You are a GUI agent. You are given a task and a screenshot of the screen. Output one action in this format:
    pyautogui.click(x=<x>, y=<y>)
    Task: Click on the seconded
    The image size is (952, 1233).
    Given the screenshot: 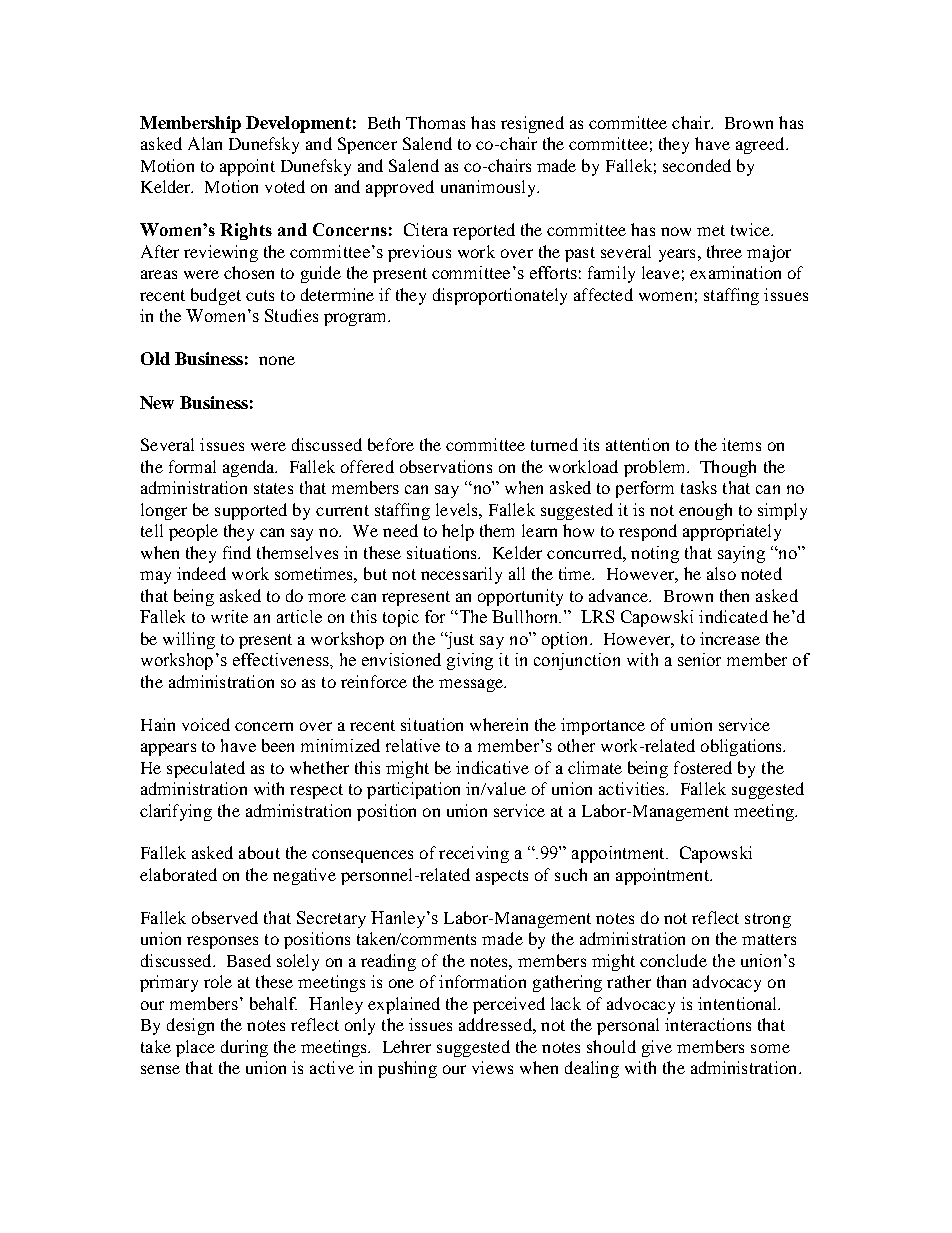 What is the action you would take?
    pyautogui.click(x=697, y=165)
